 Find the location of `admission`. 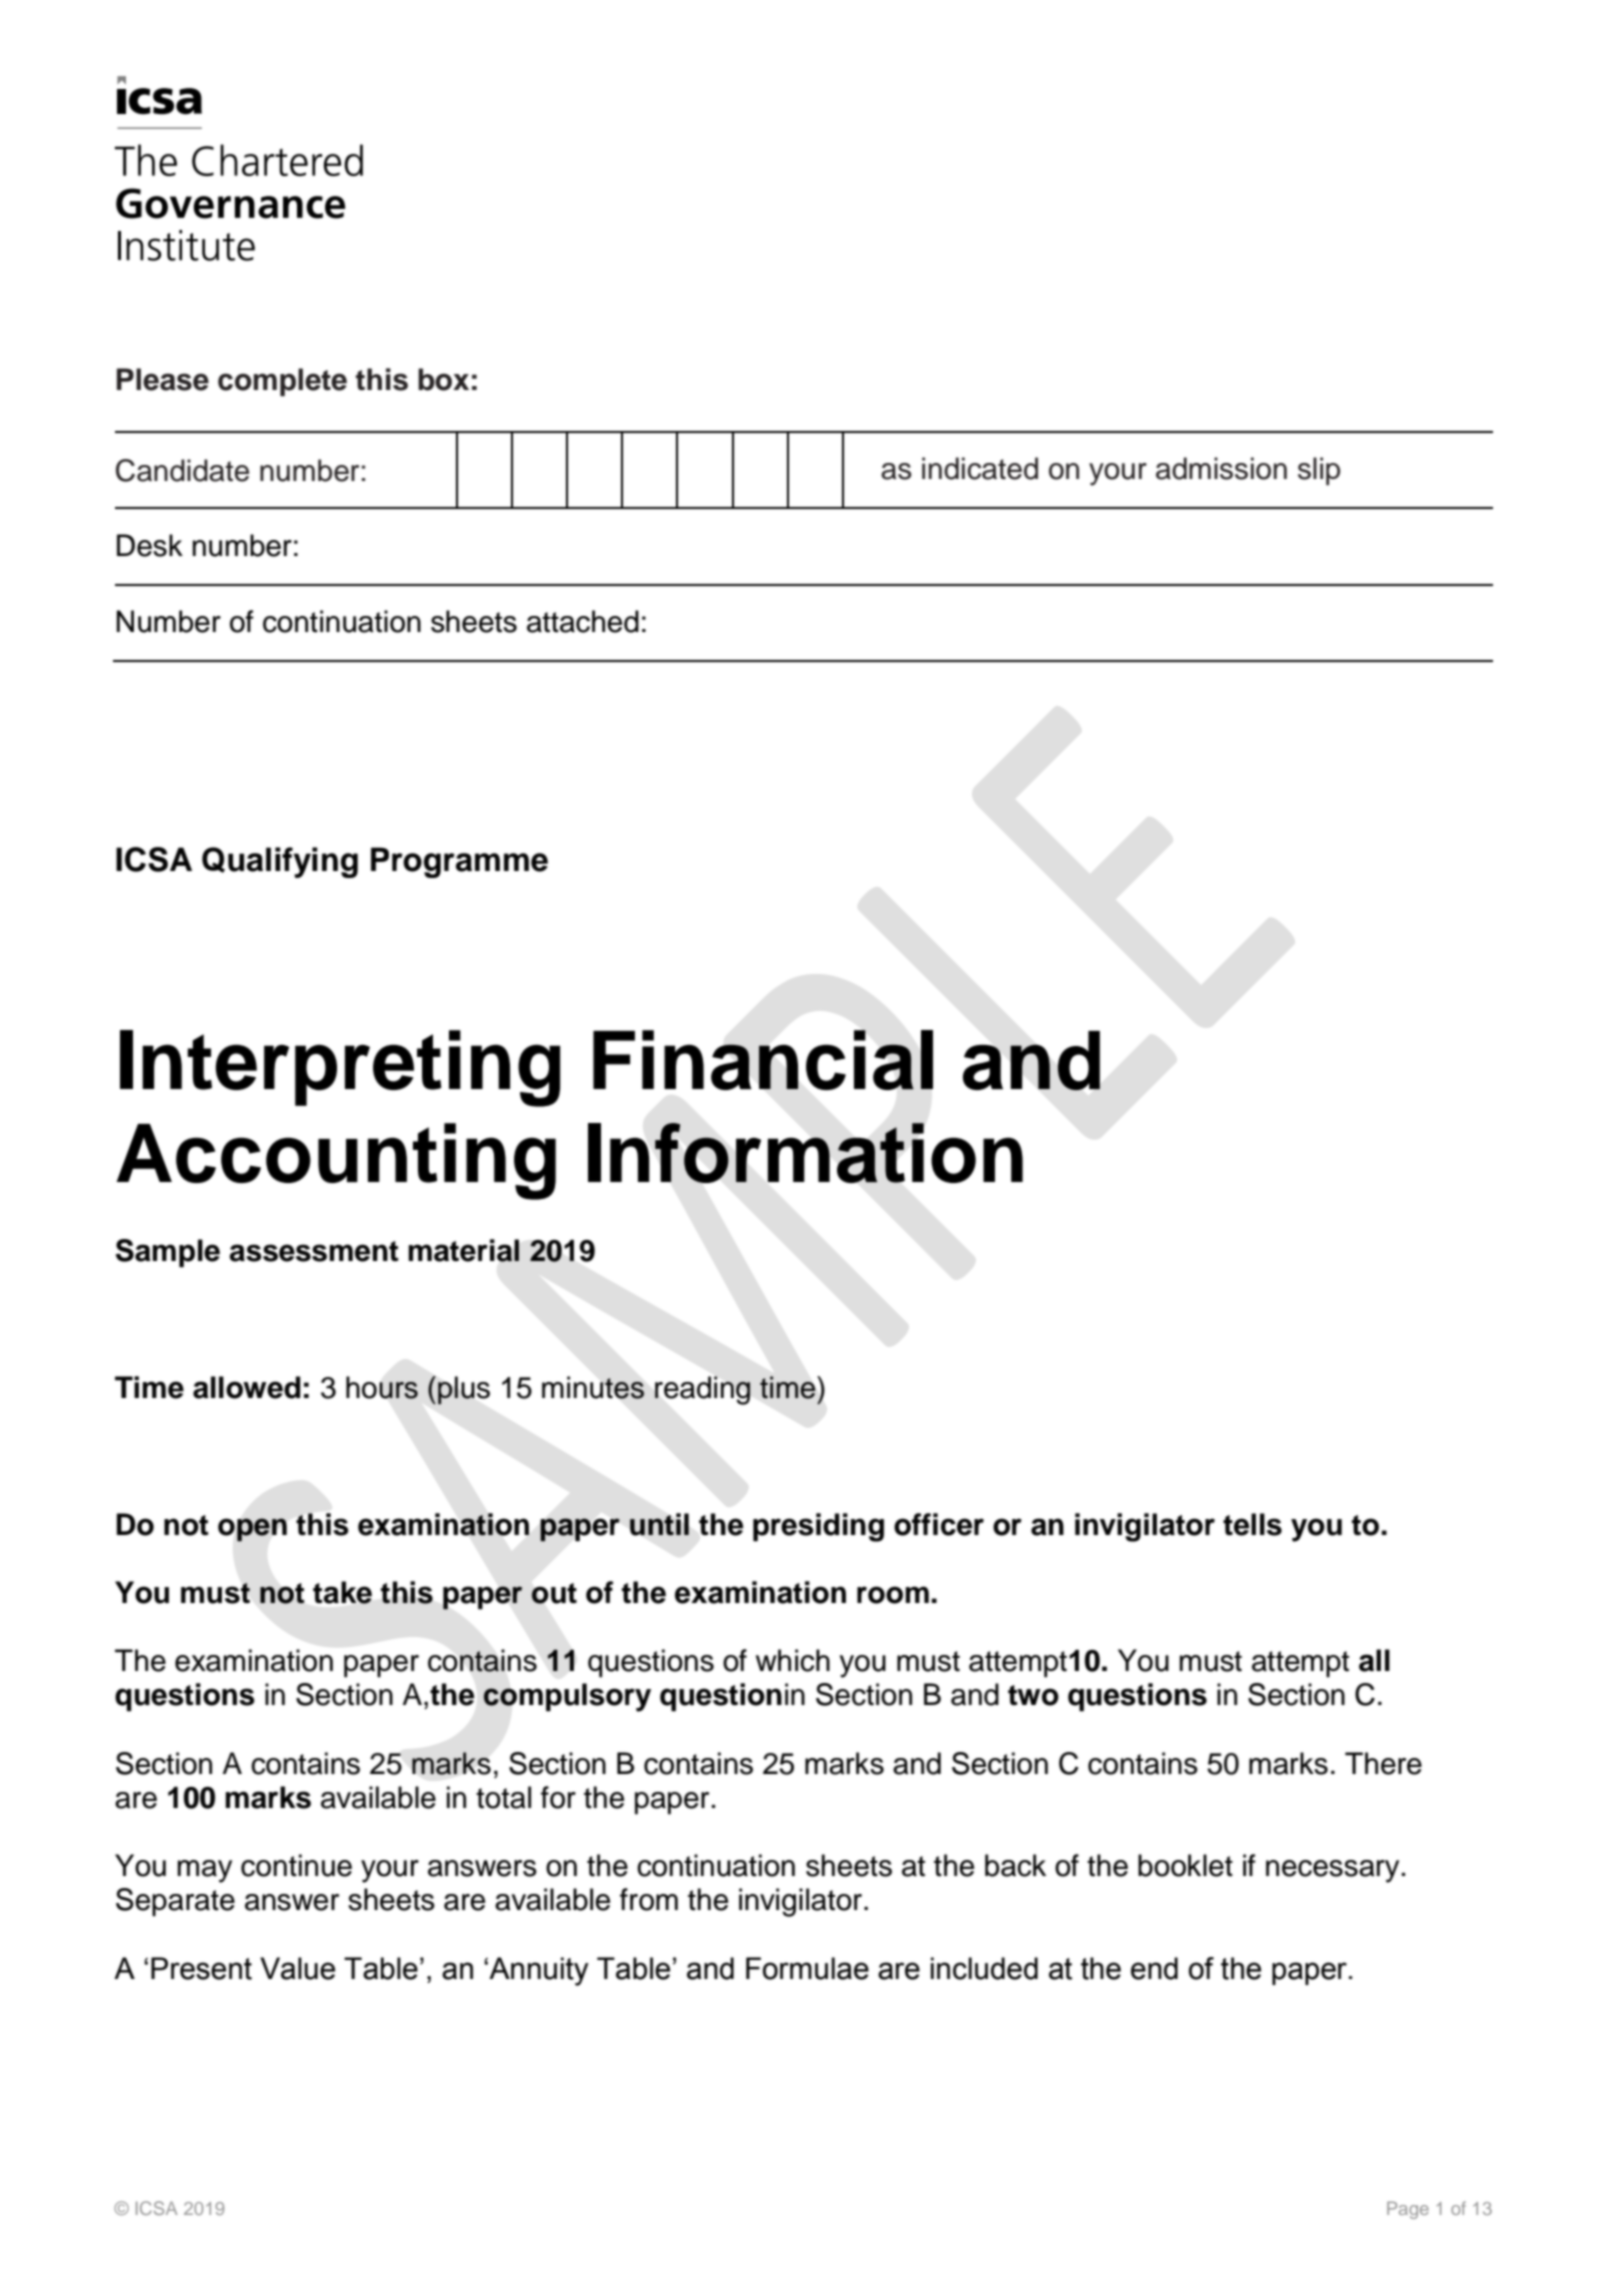

admission is located at coordinates (1221, 468).
